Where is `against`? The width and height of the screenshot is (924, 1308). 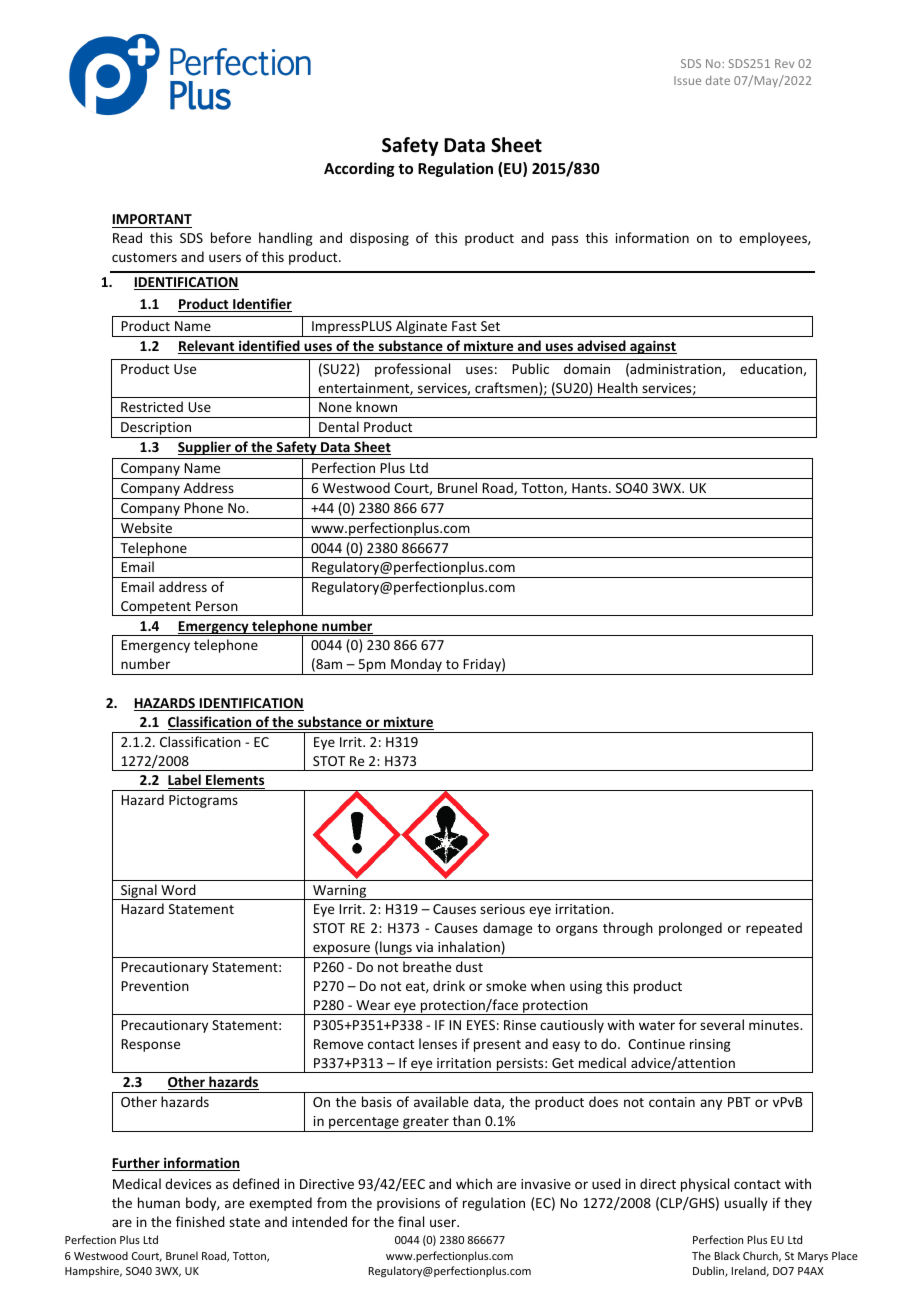
against is located at coordinates (652, 347).
